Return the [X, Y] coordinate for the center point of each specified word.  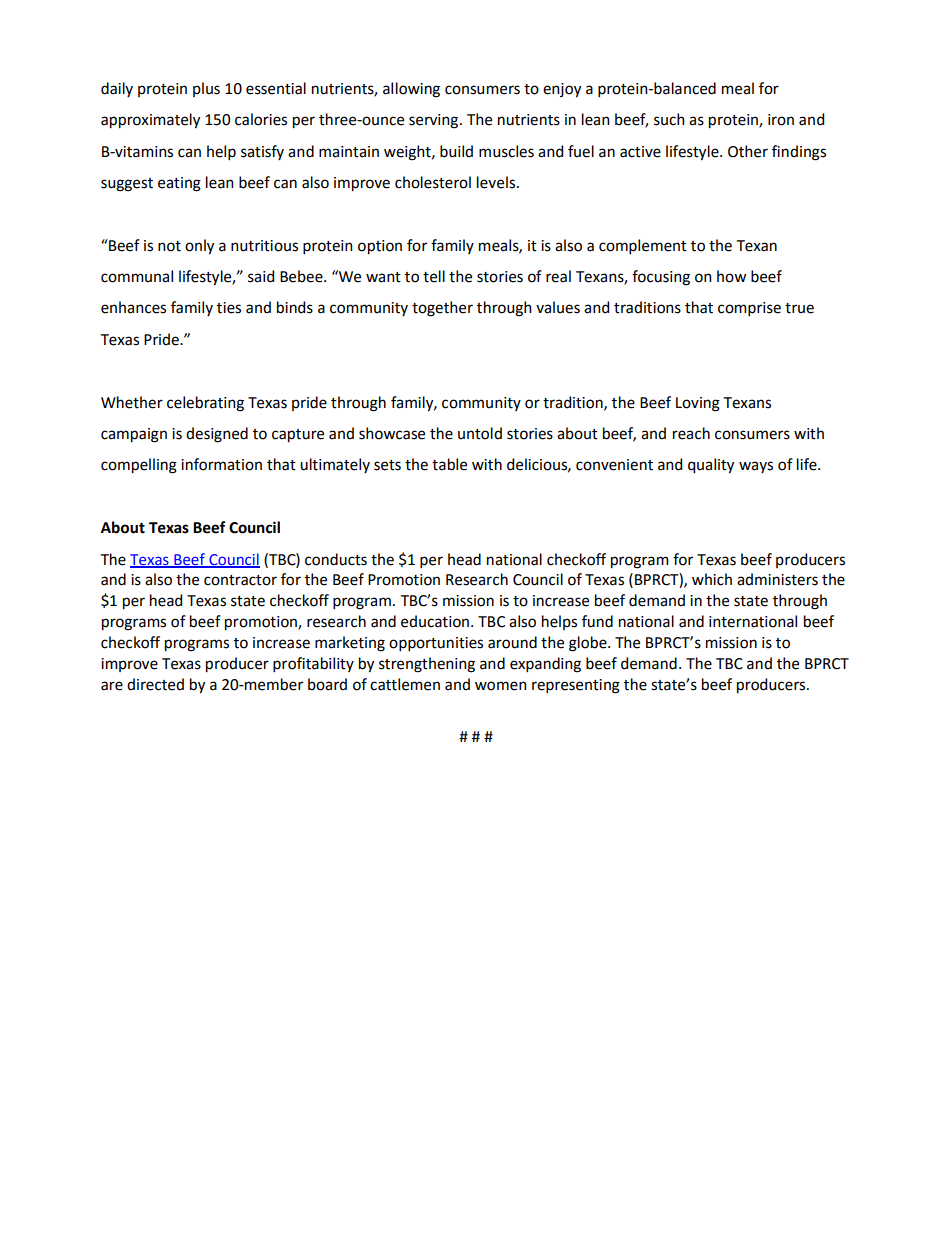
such [669, 119]
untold [480, 433]
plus [206, 89]
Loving [698, 404]
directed [155, 684]
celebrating [205, 404]
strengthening [427, 665]
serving [435, 121]
